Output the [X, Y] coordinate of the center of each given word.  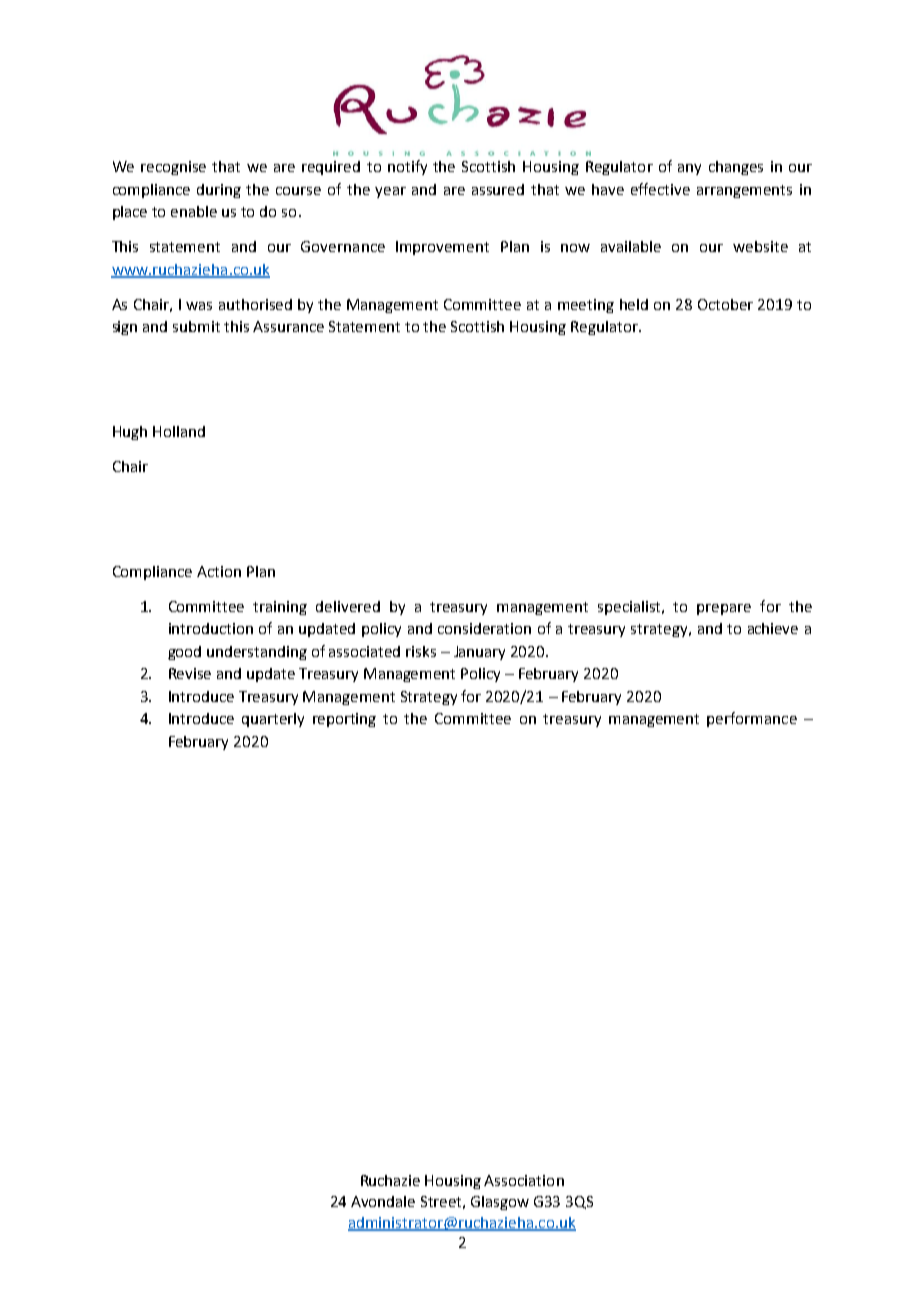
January [479, 653]
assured [498, 189]
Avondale [383, 1201]
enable [194, 211]
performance [752, 719]
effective [660, 189]
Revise [190, 673]
